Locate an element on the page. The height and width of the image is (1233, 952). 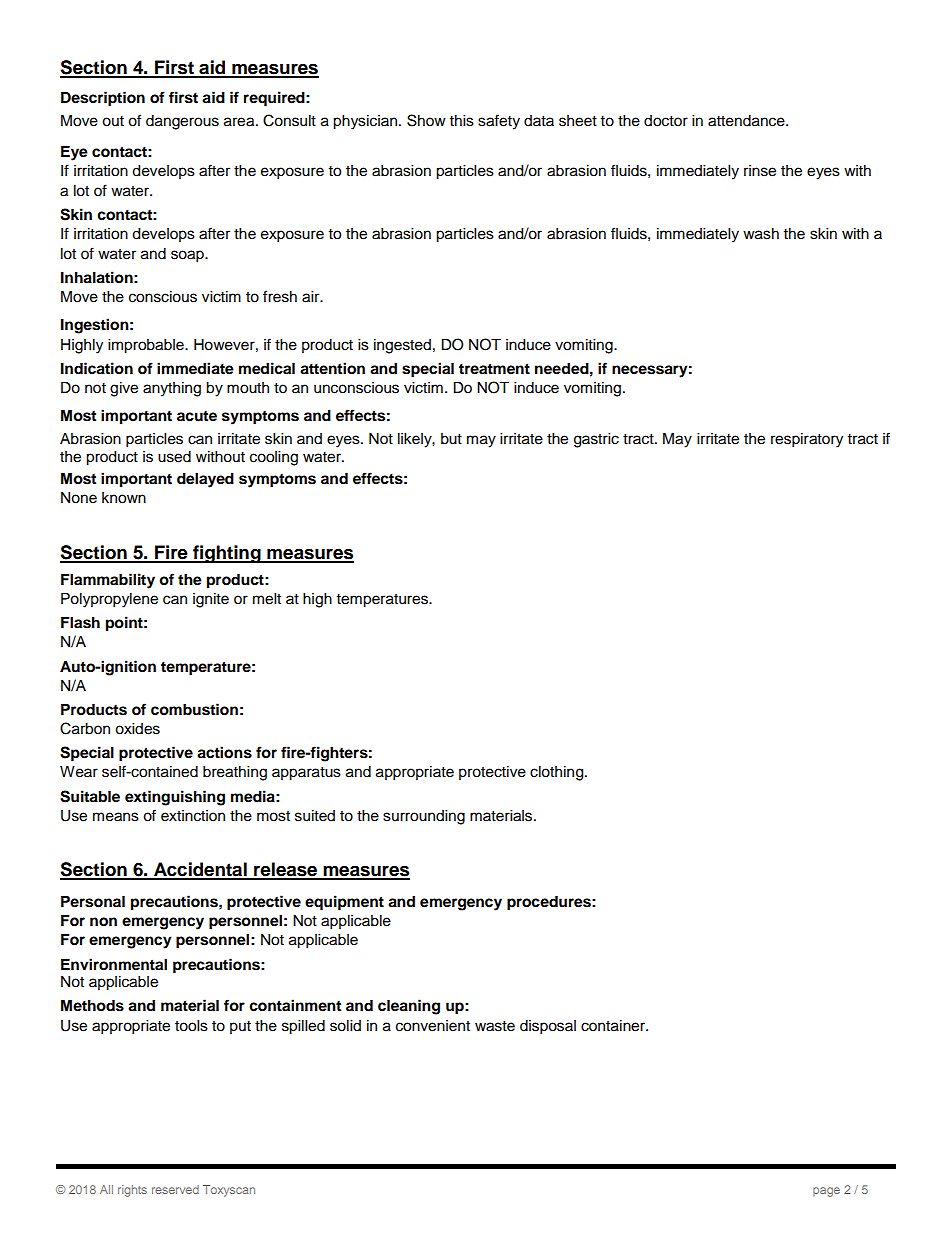
but is located at coordinates (451, 439).
